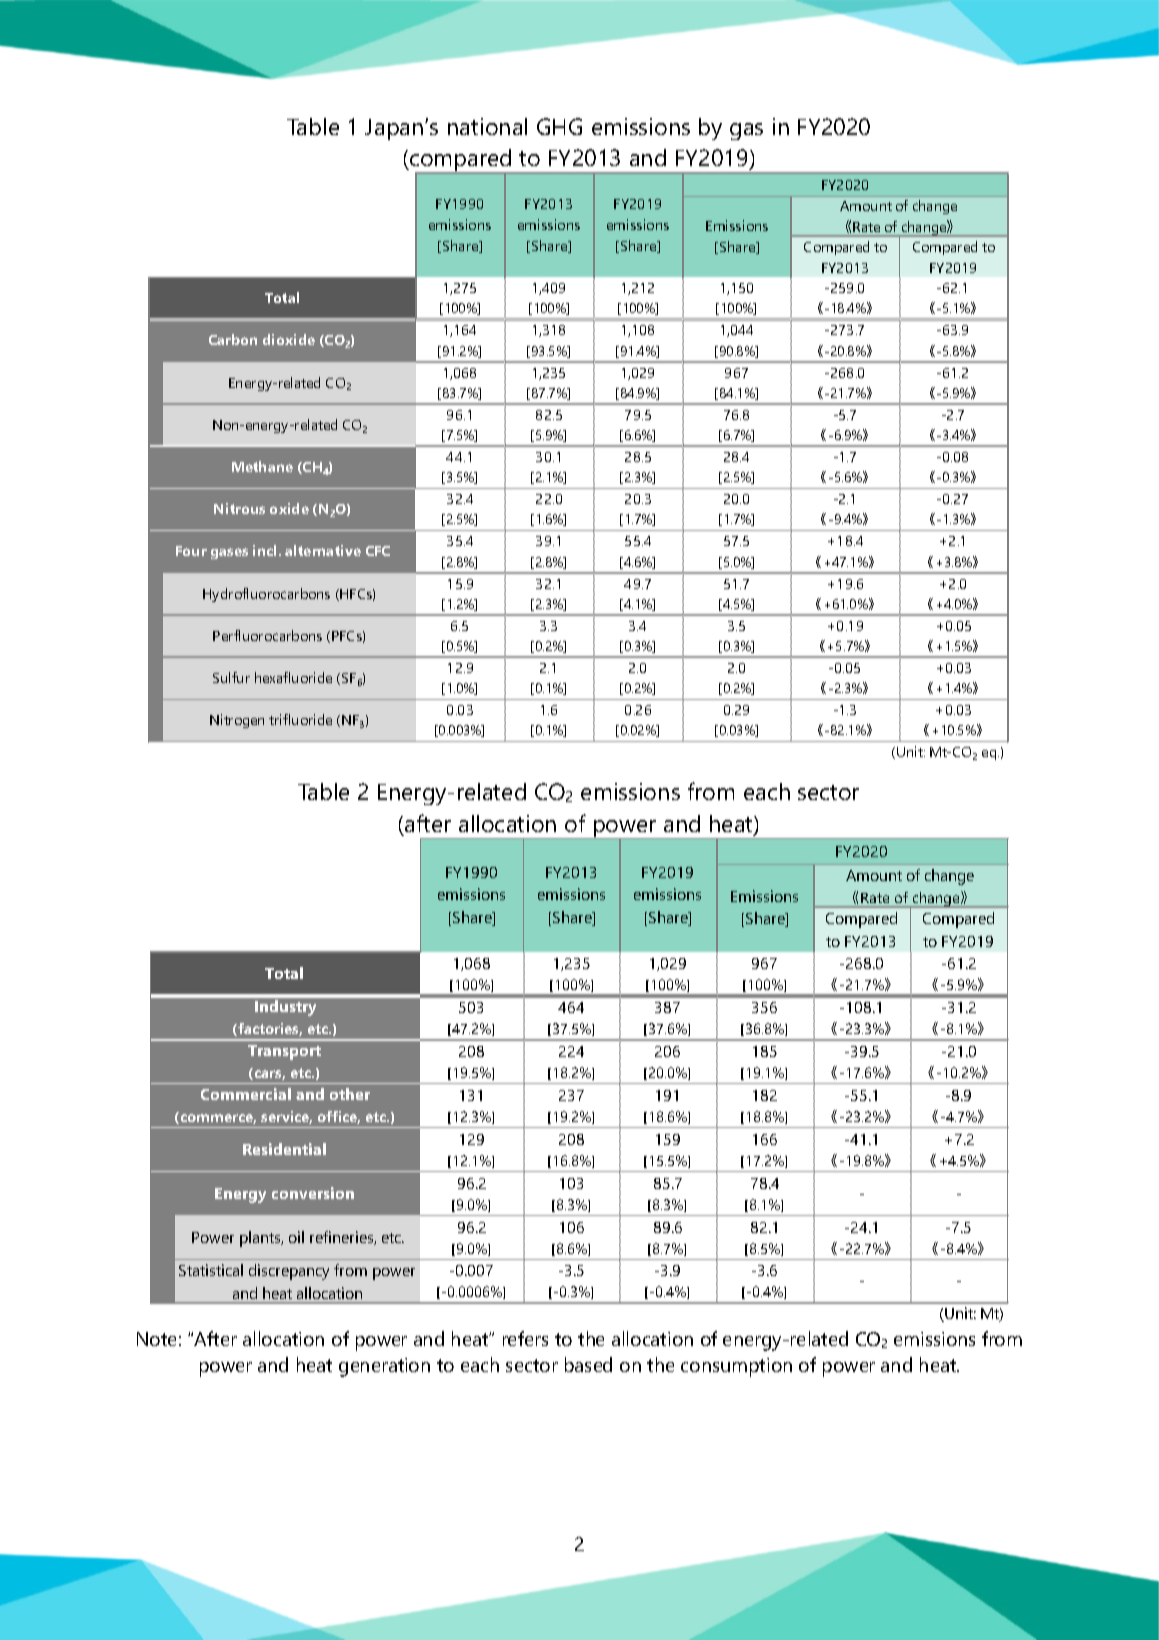 This document has width=1159, height=1640. I want to click on CFC, so click(378, 551).
